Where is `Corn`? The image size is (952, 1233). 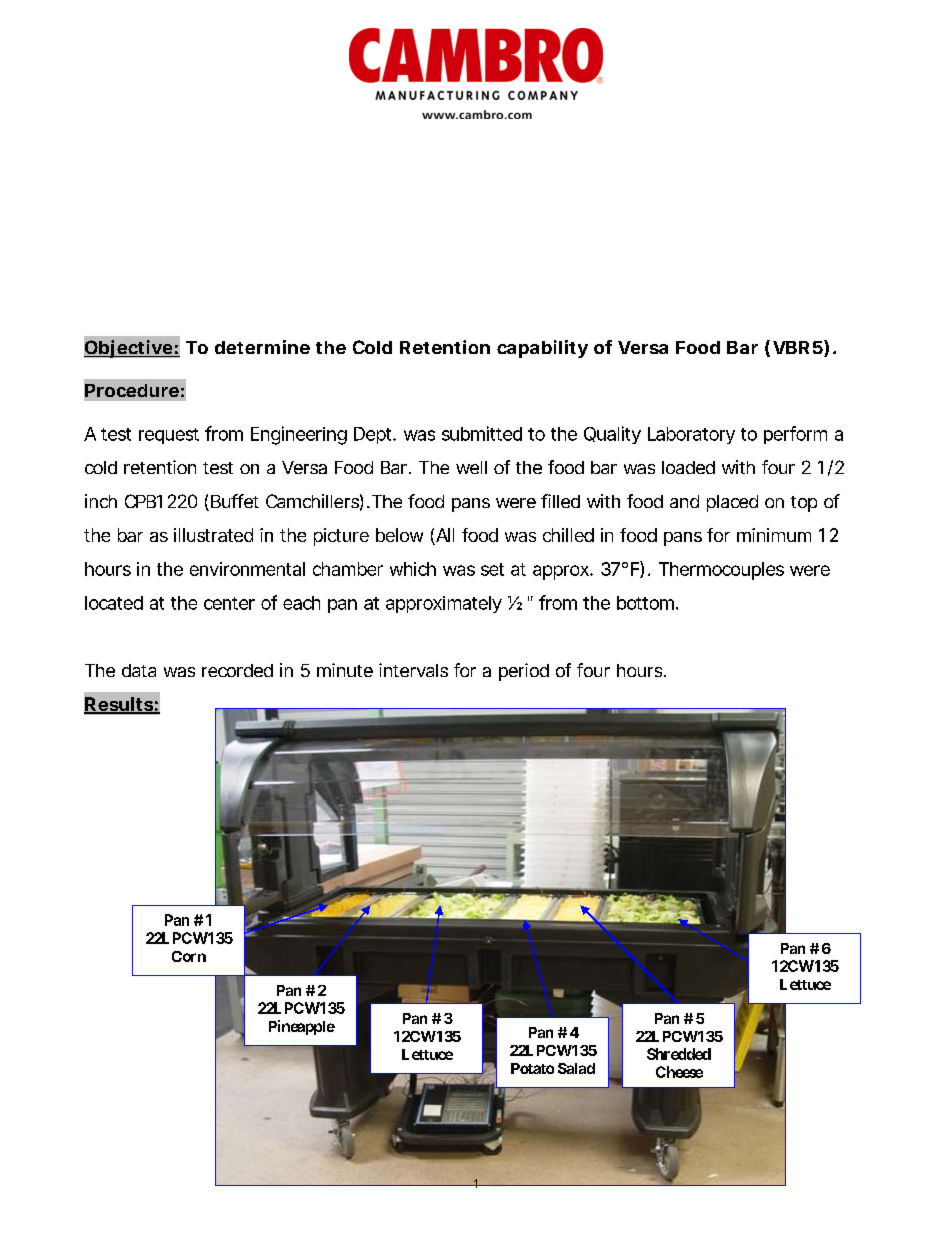 Corn is located at coordinates (189, 956).
